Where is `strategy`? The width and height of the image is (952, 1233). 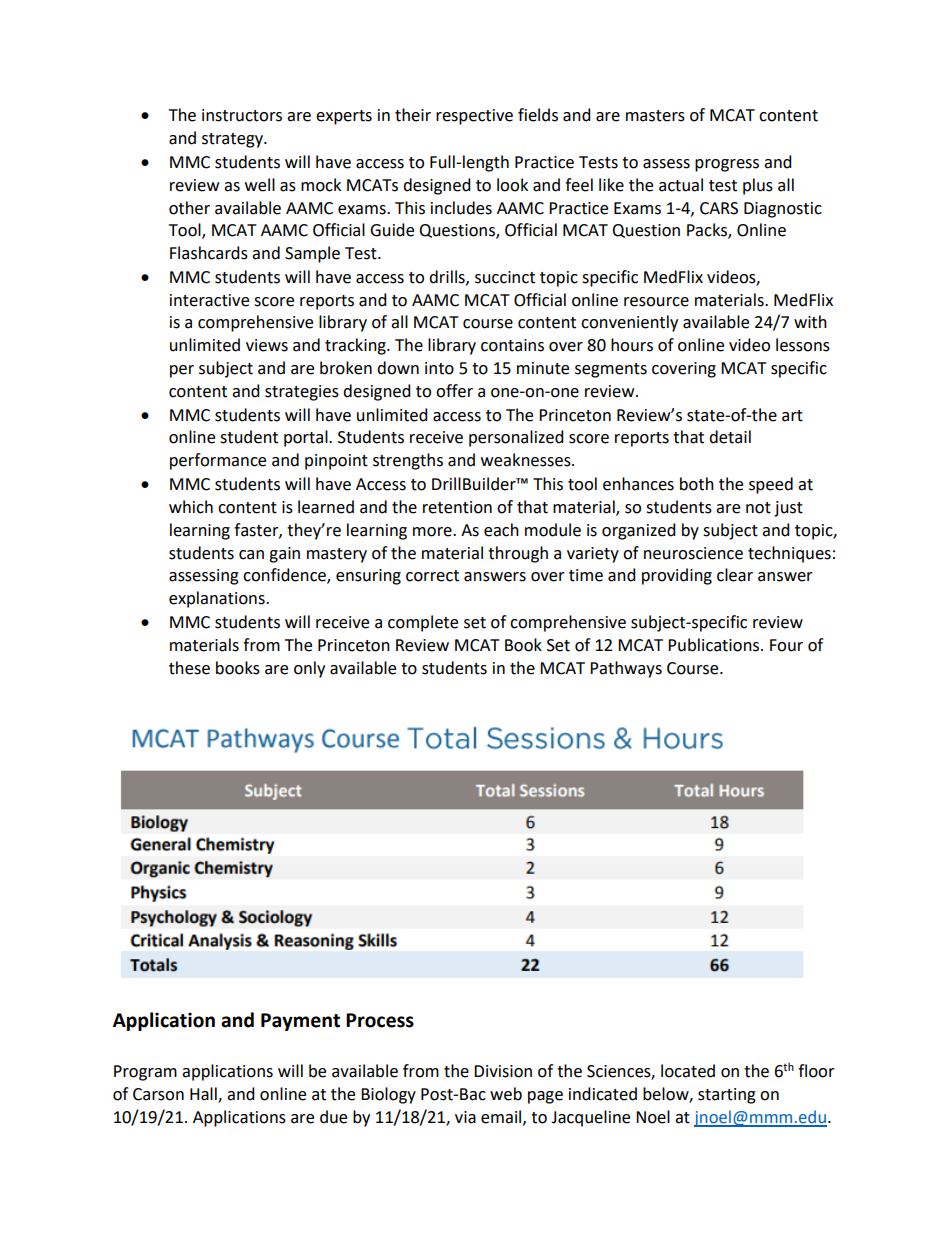
strategy is located at coordinates (233, 140).
